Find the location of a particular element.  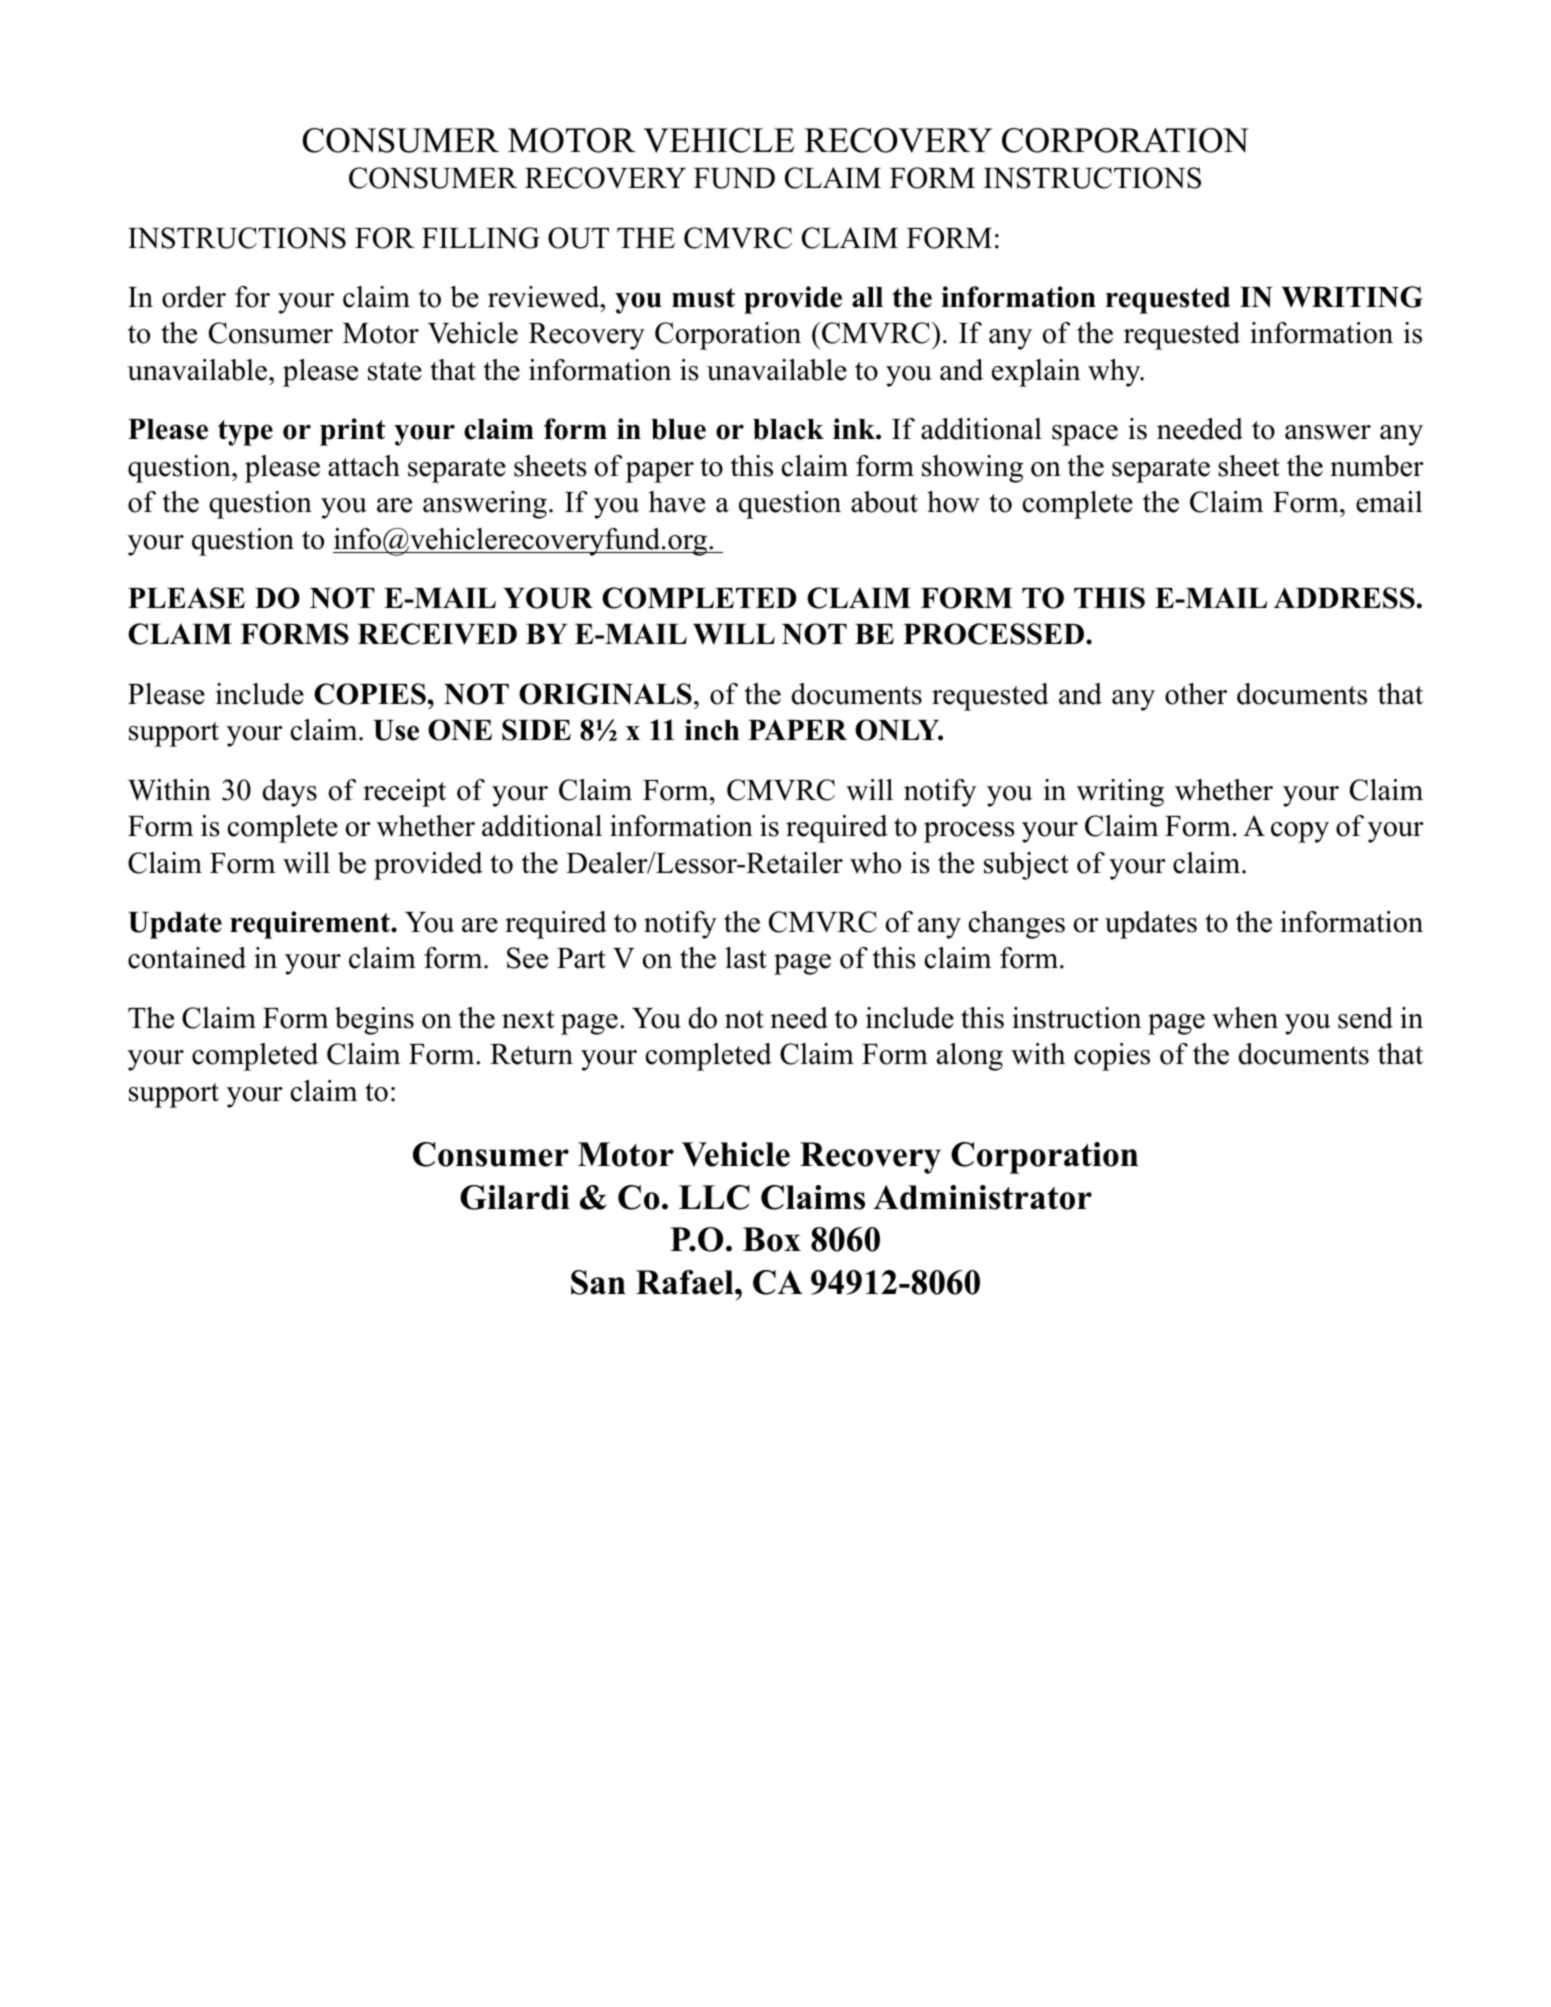

when is located at coordinates (1245, 1018).
